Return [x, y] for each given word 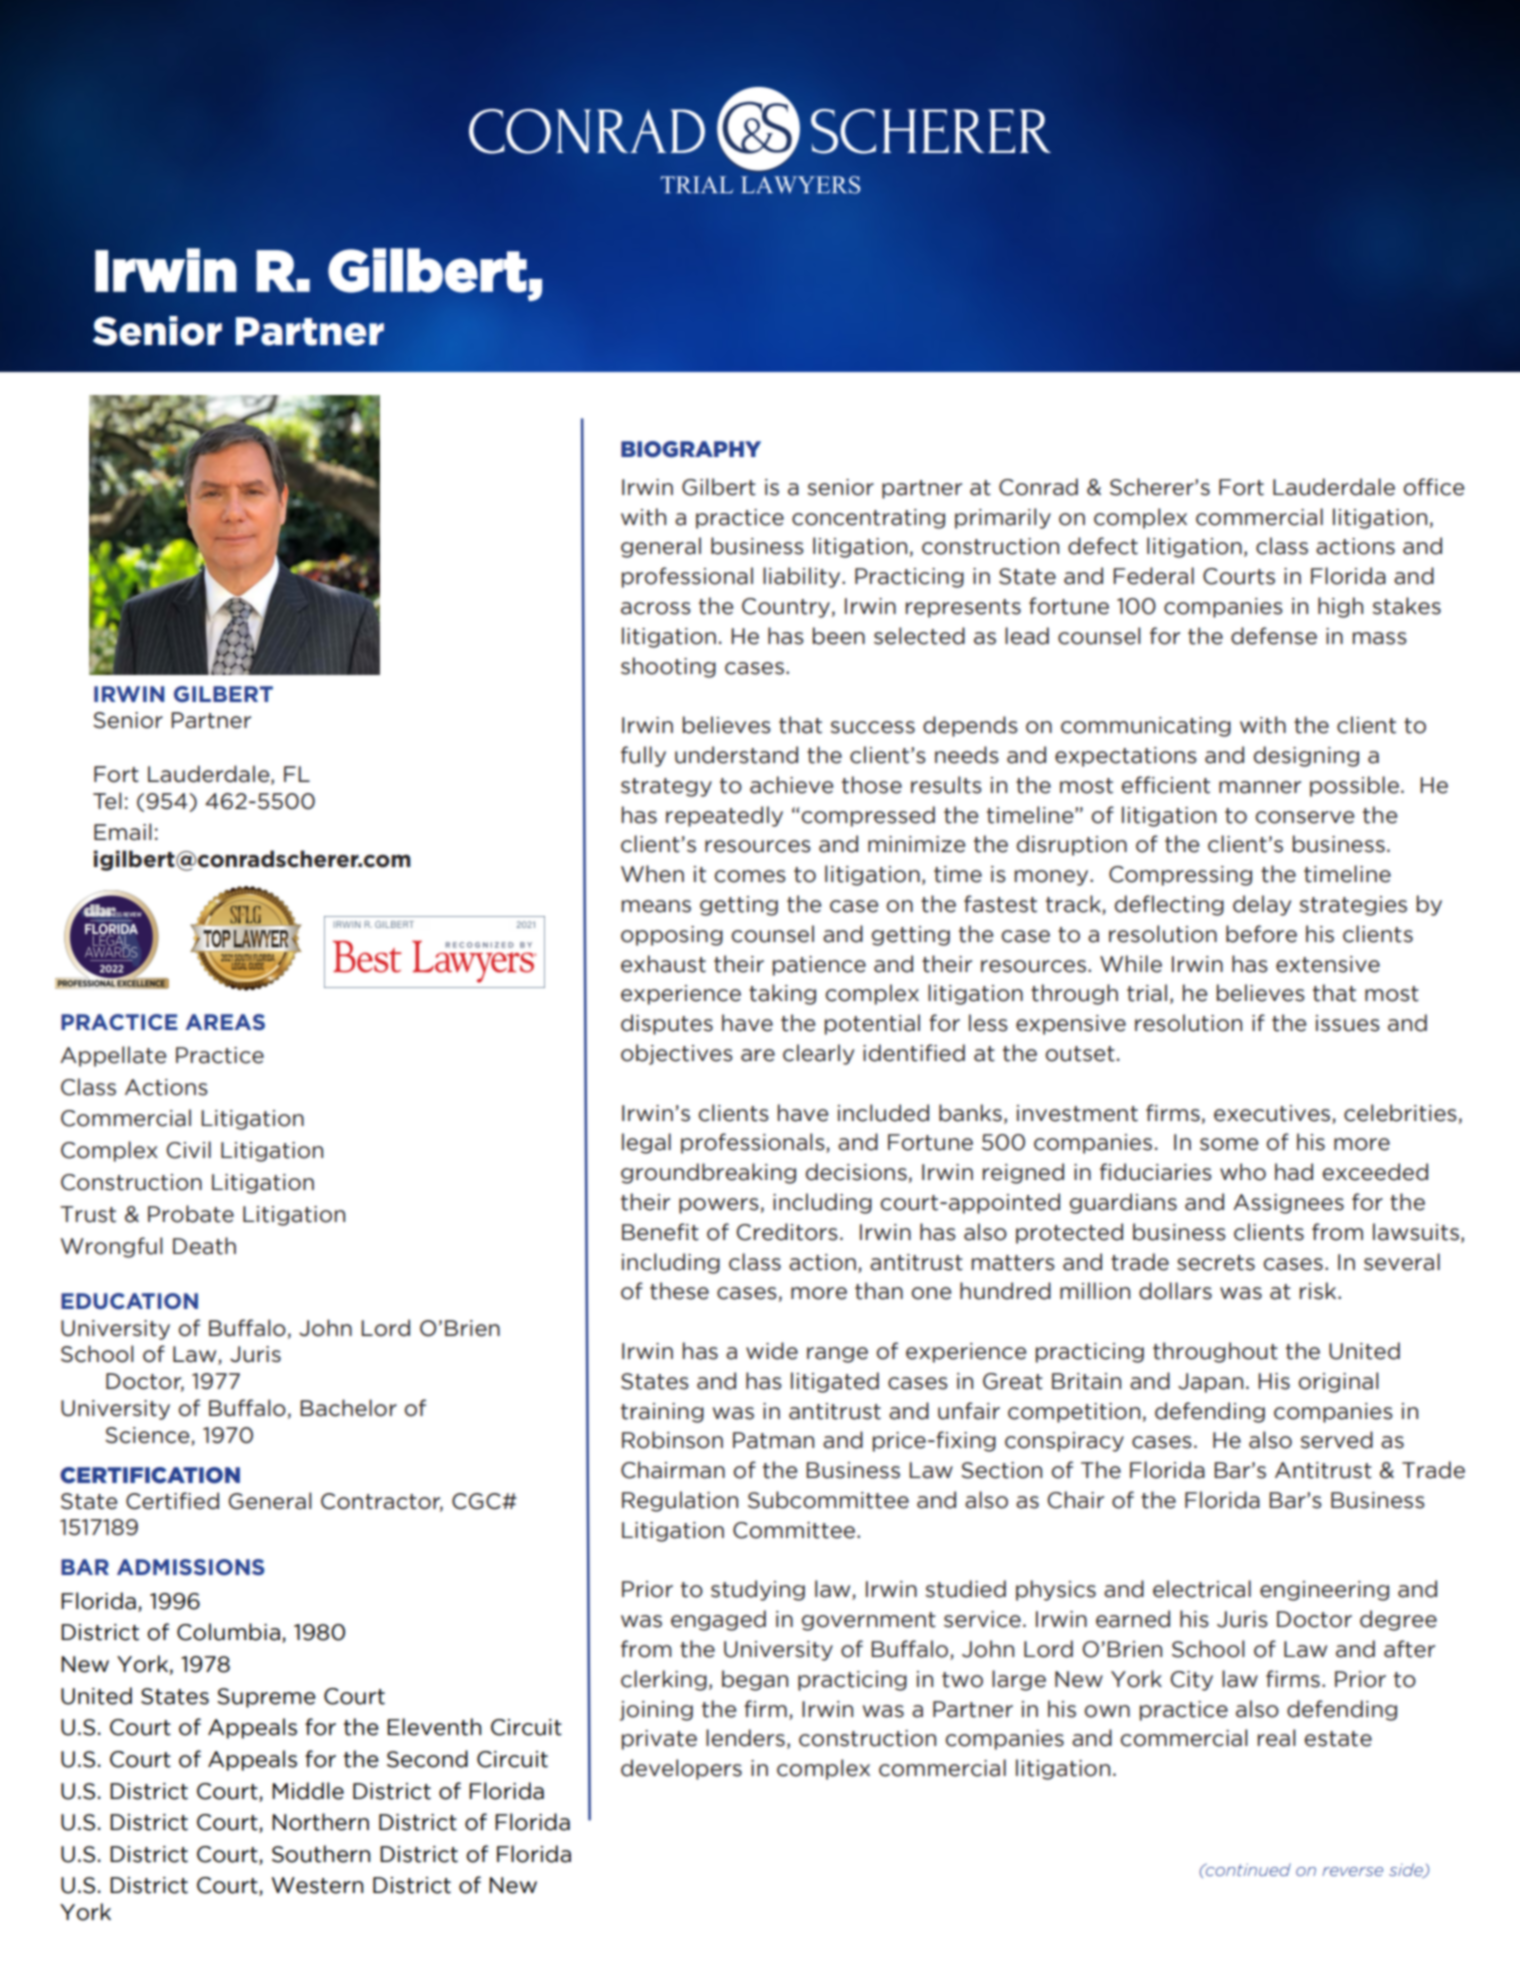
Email [123, 832]
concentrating [868, 519]
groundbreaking [708, 1173]
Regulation [680, 1501]
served [1336, 1440]
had [1294, 1172]
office [1433, 487]
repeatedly [724, 816]
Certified [172, 1501]
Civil [188, 1150]
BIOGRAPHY [691, 449]
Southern [321, 1854]
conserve [1304, 817]
